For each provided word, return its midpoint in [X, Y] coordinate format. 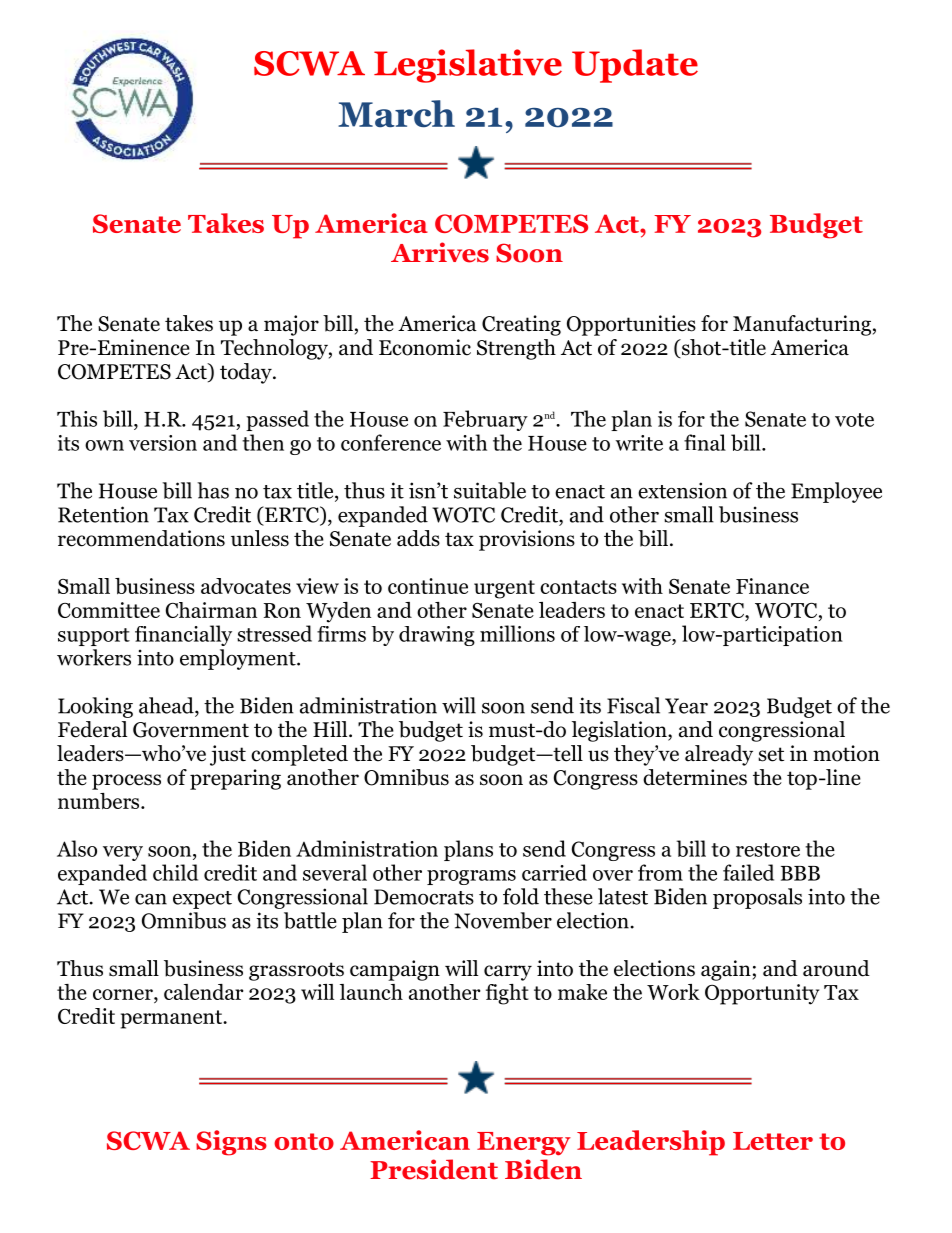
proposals [757, 898]
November [503, 920]
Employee [836, 492]
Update [635, 66]
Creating [521, 325]
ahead [167, 705]
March [396, 114]
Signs [231, 1143]
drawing [437, 636]
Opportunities [631, 325]
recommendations [141, 538]
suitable [490, 490]
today [247, 373]
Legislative [468, 66]
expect [202, 900]
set [771, 754]
